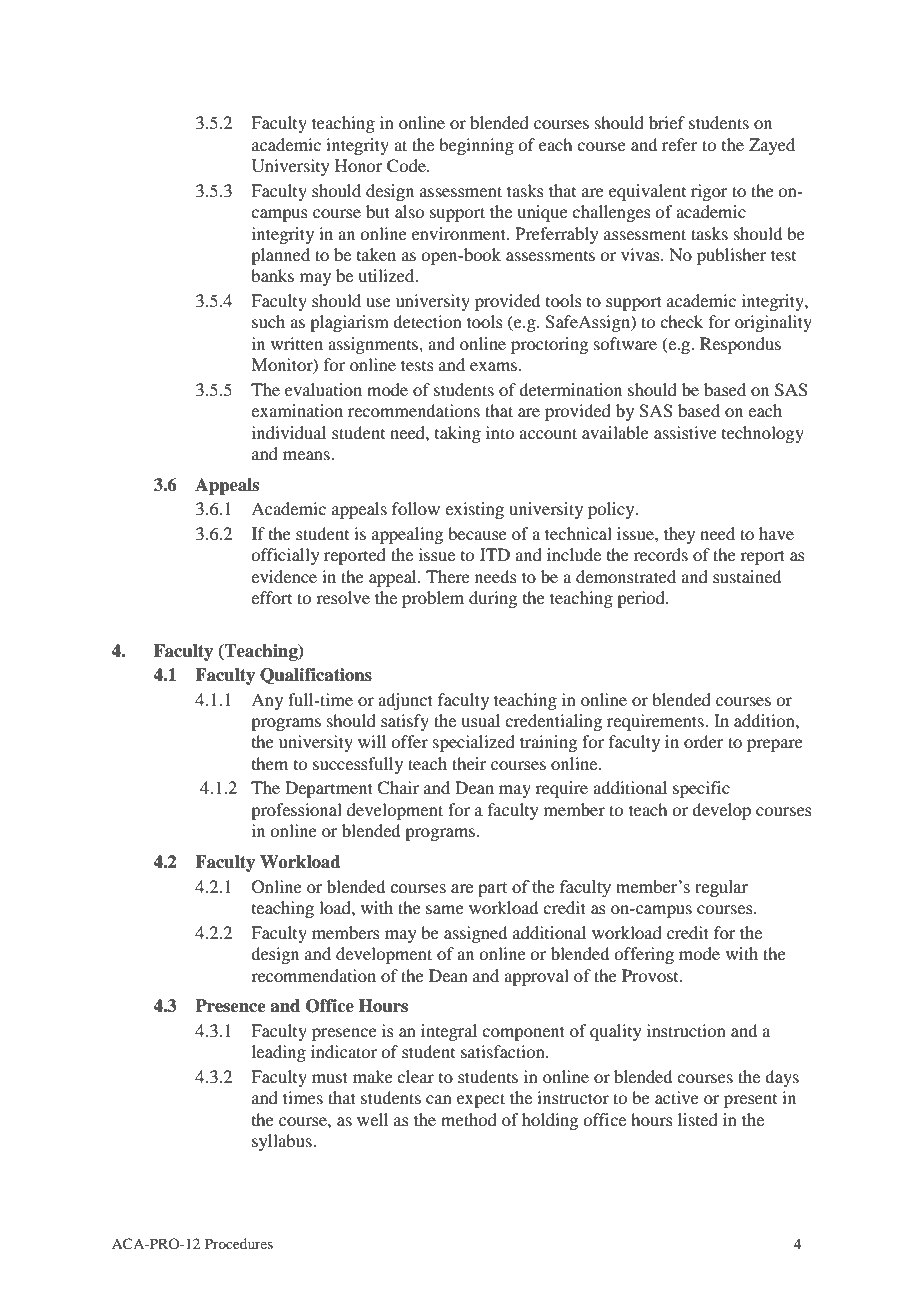 This screenshot has width=924, height=1308. What do you see at coordinates (704, 741) in the screenshot?
I see `order` at bounding box center [704, 741].
